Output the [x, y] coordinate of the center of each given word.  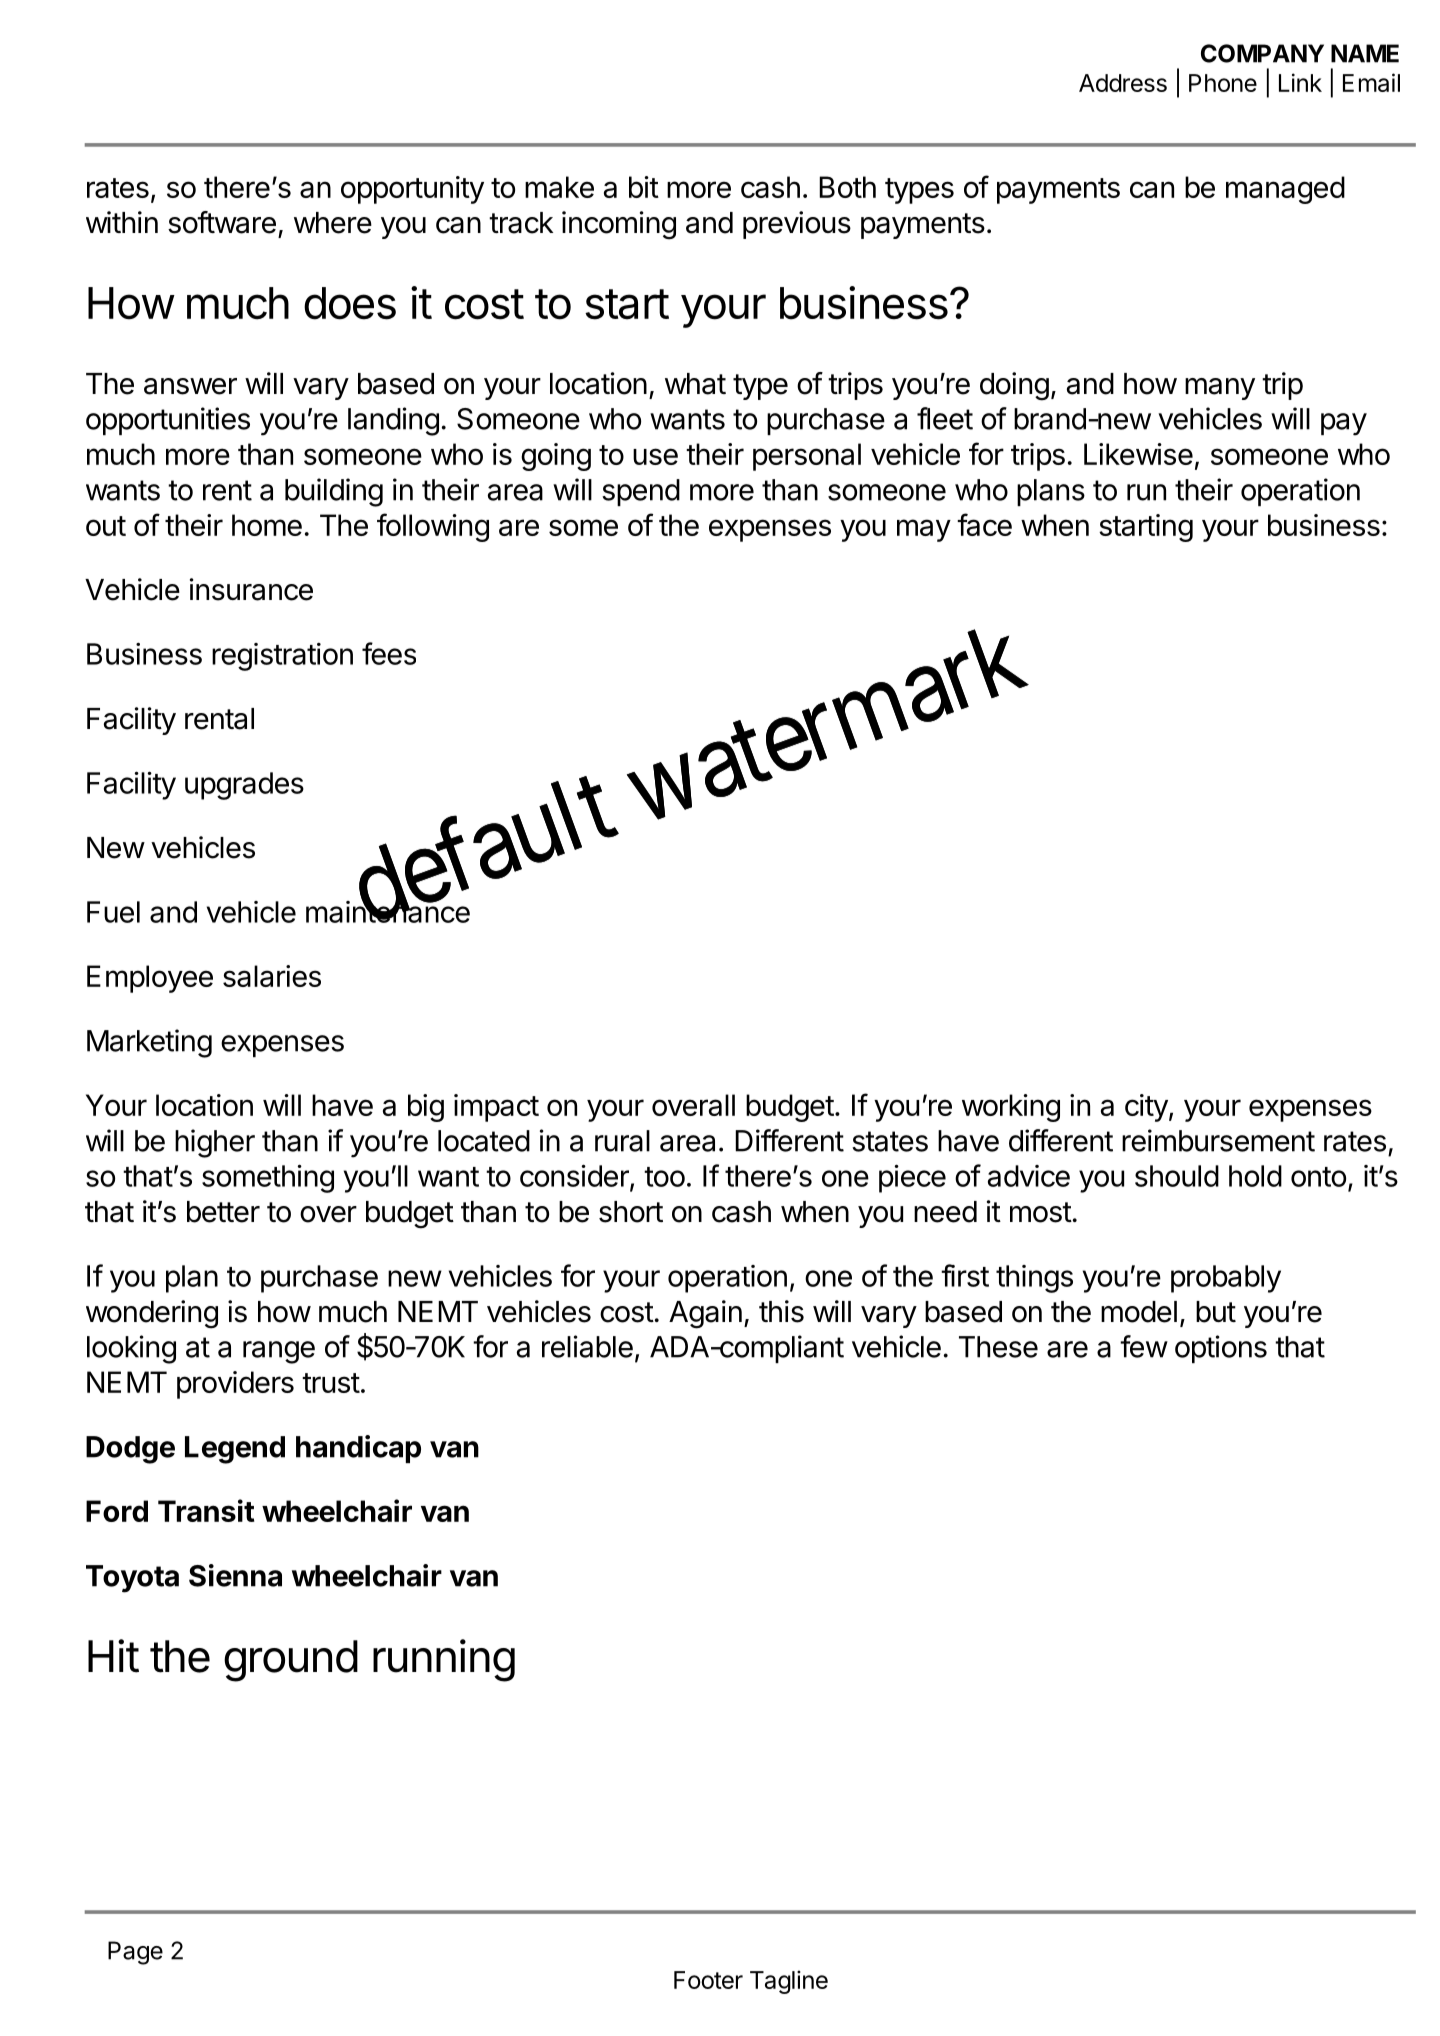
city [1146, 1108]
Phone [1223, 83]
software [222, 222]
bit [644, 187]
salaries [272, 976]
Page [135, 1953]
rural [622, 1141]
